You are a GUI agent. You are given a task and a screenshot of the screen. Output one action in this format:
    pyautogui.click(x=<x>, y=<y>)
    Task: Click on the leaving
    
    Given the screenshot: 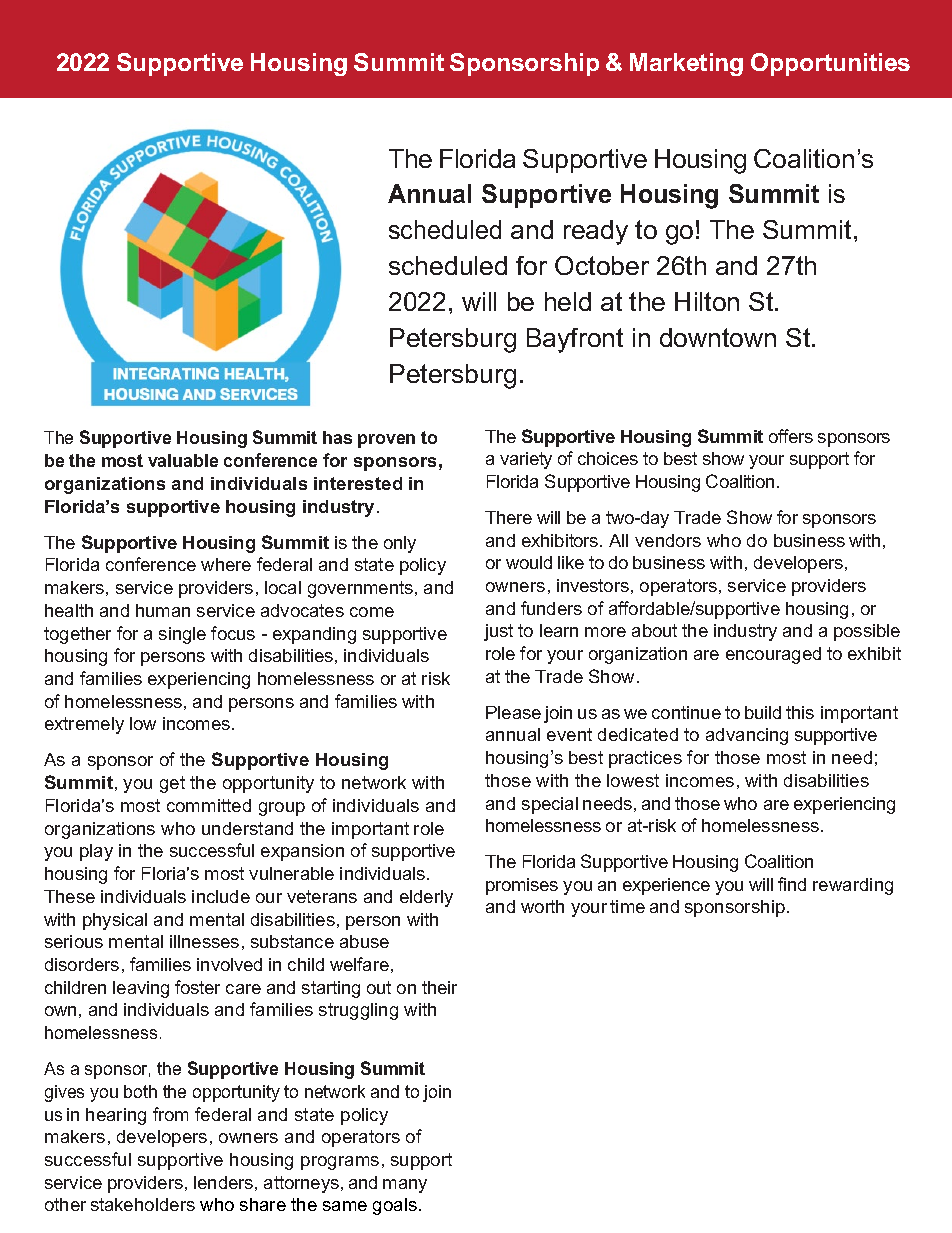 What is the action you would take?
    pyautogui.click(x=141, y=989)
